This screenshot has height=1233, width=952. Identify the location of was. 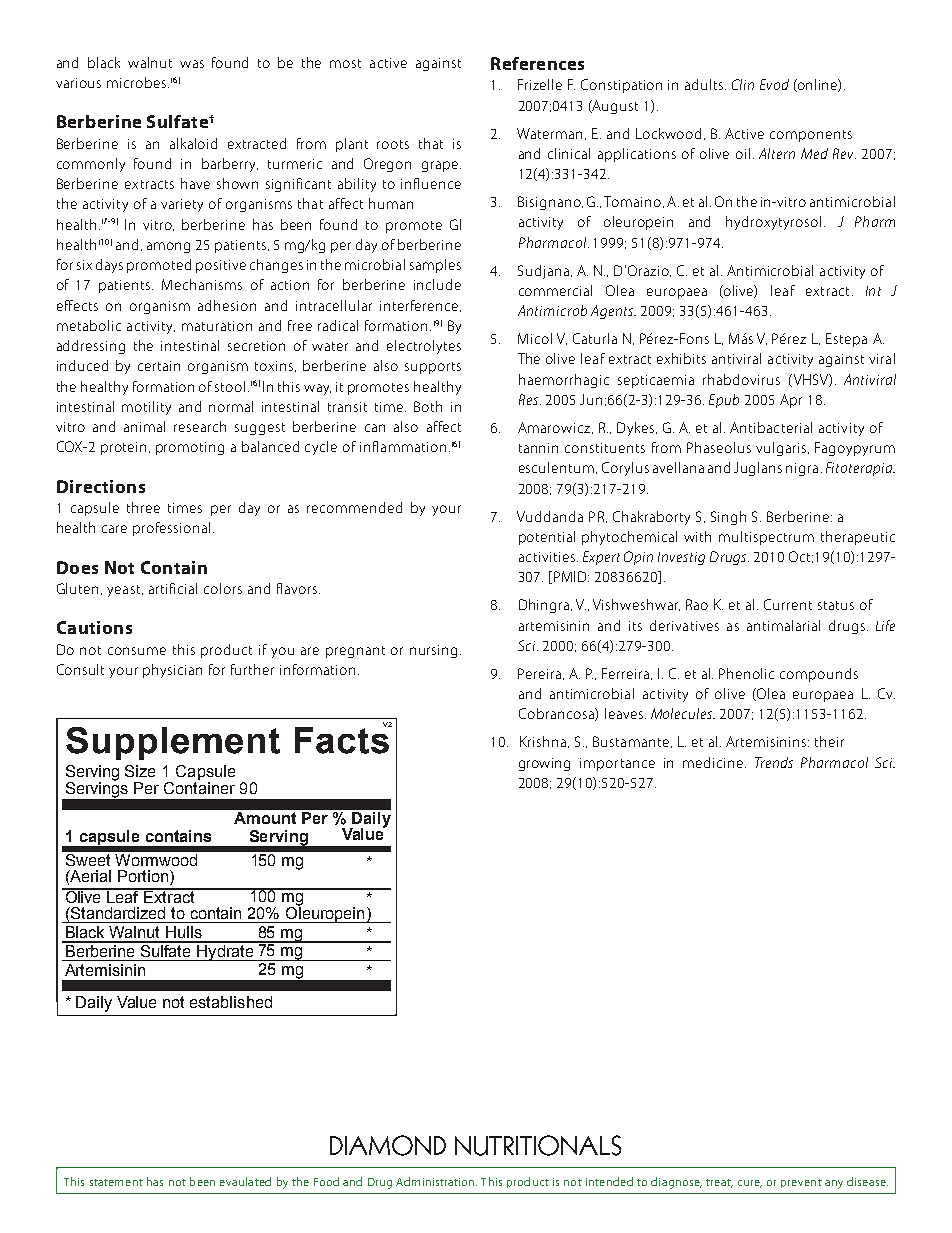
(192, 64).
